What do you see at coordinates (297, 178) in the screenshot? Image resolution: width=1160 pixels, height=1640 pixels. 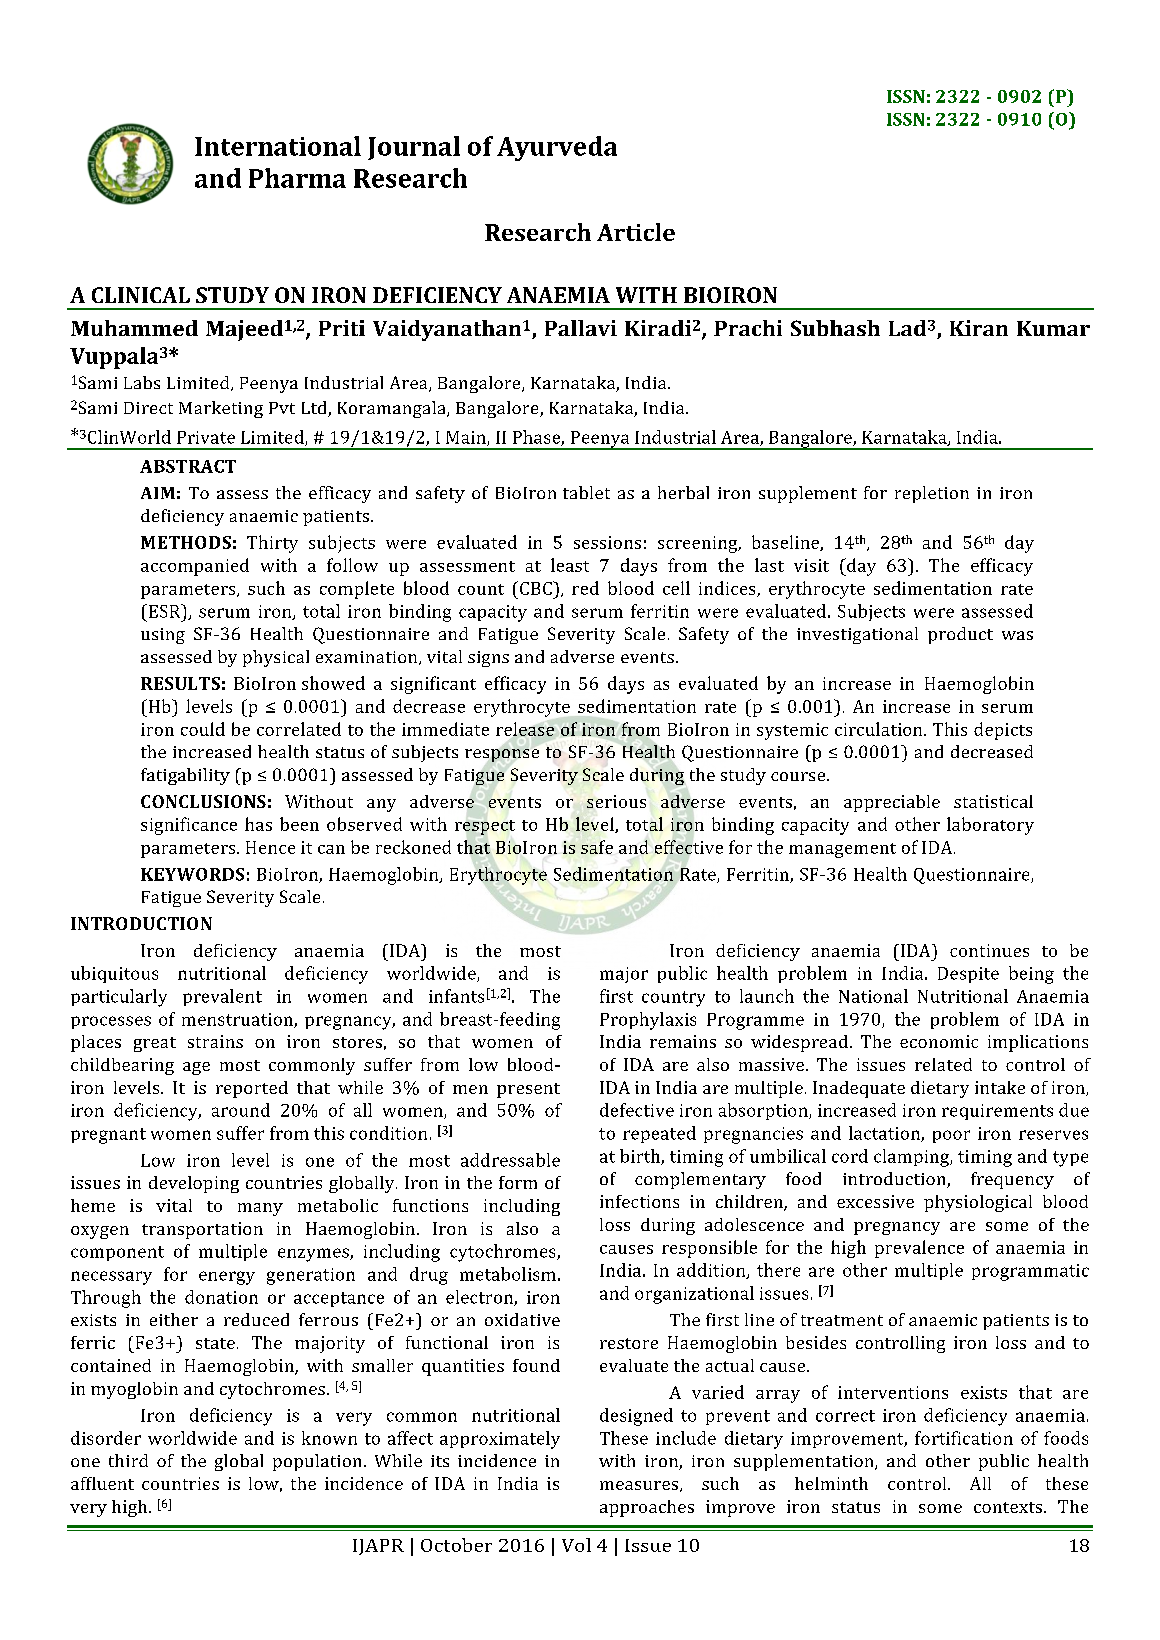 I see `Pharma` at bounding box center [297, 178].
